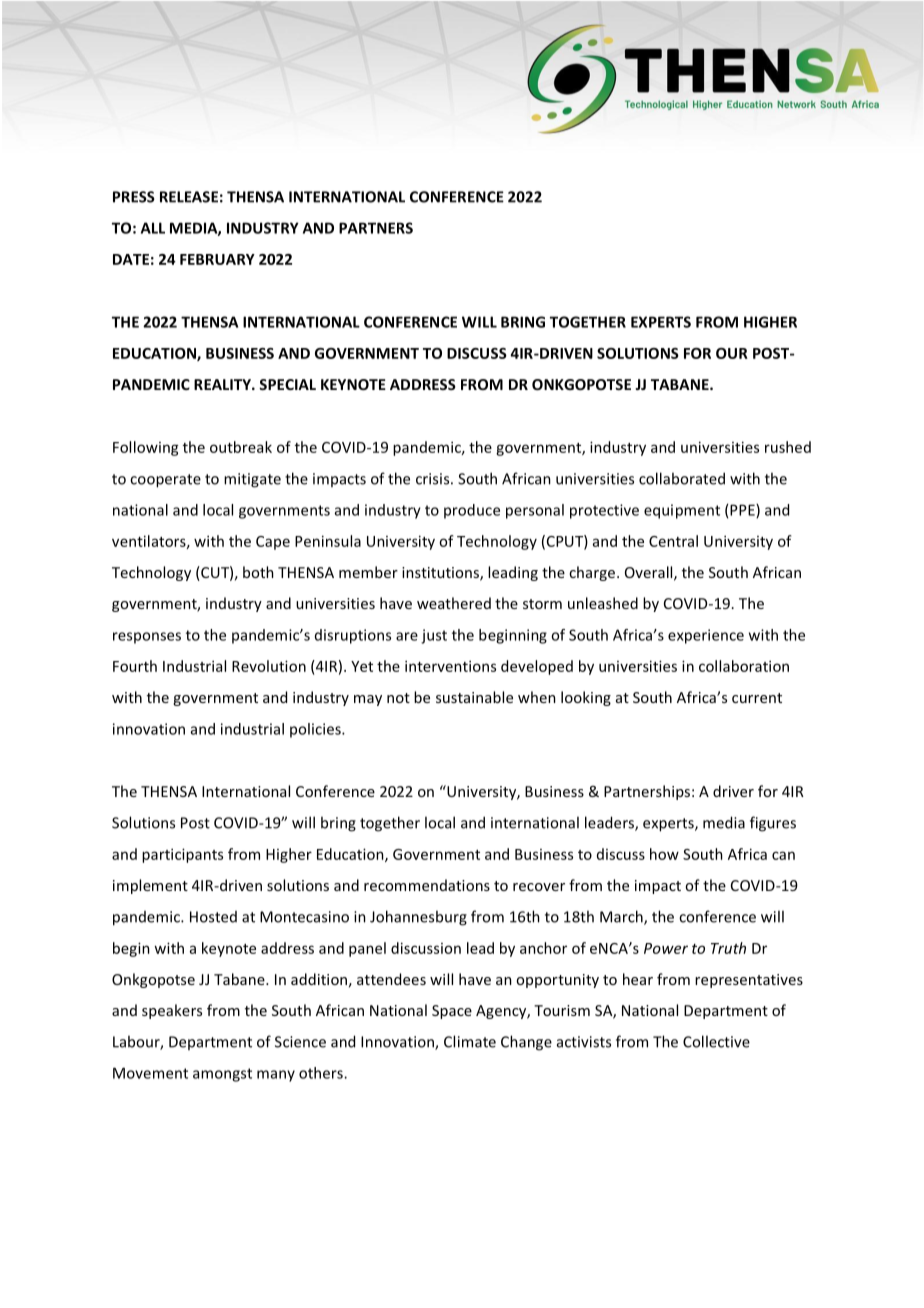  Describe the element at coordinates (716, 1041) in the screenshot. I see `Collective` at that location.
